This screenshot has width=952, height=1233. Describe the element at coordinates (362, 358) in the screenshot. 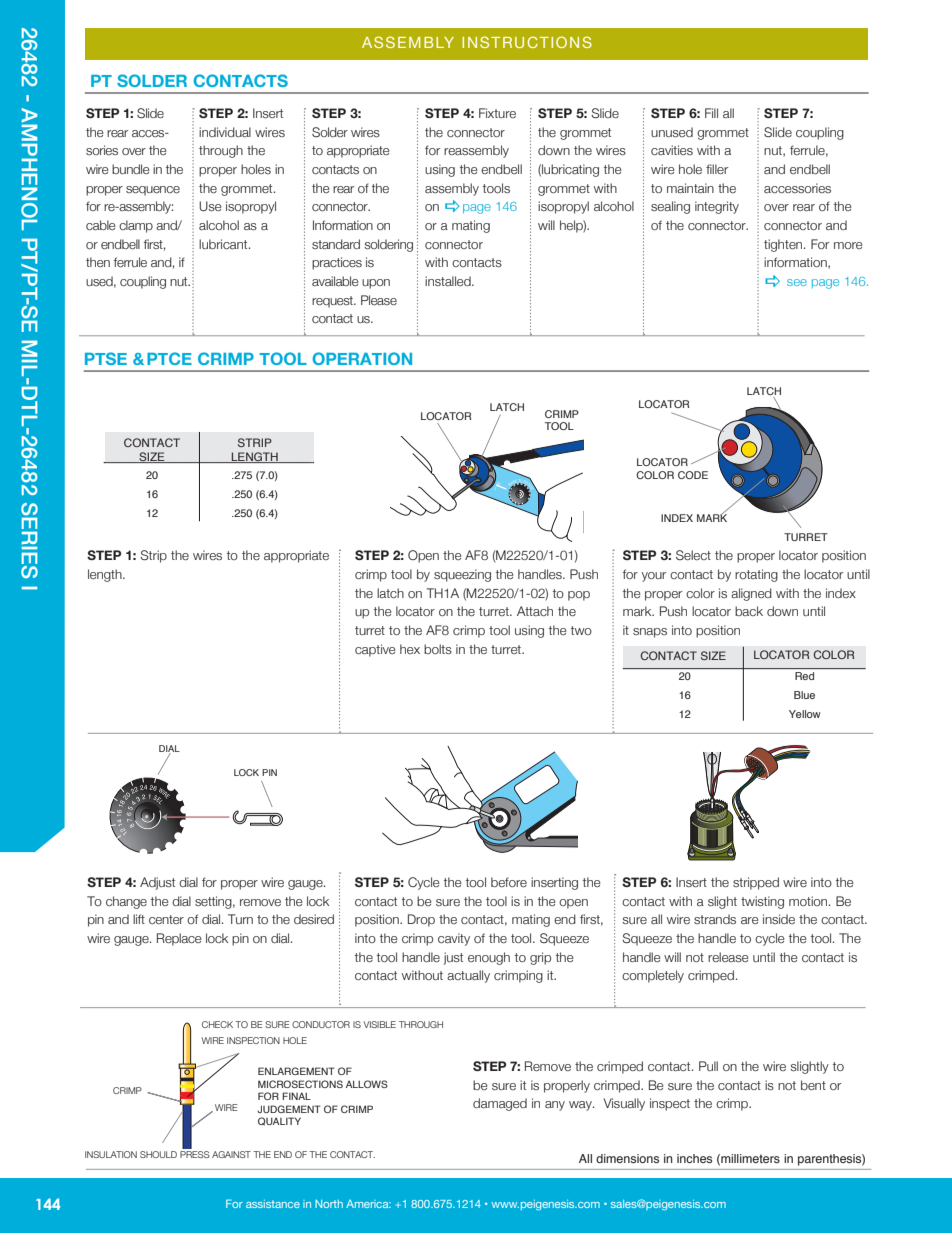

I see `OPERATION` at that location.
